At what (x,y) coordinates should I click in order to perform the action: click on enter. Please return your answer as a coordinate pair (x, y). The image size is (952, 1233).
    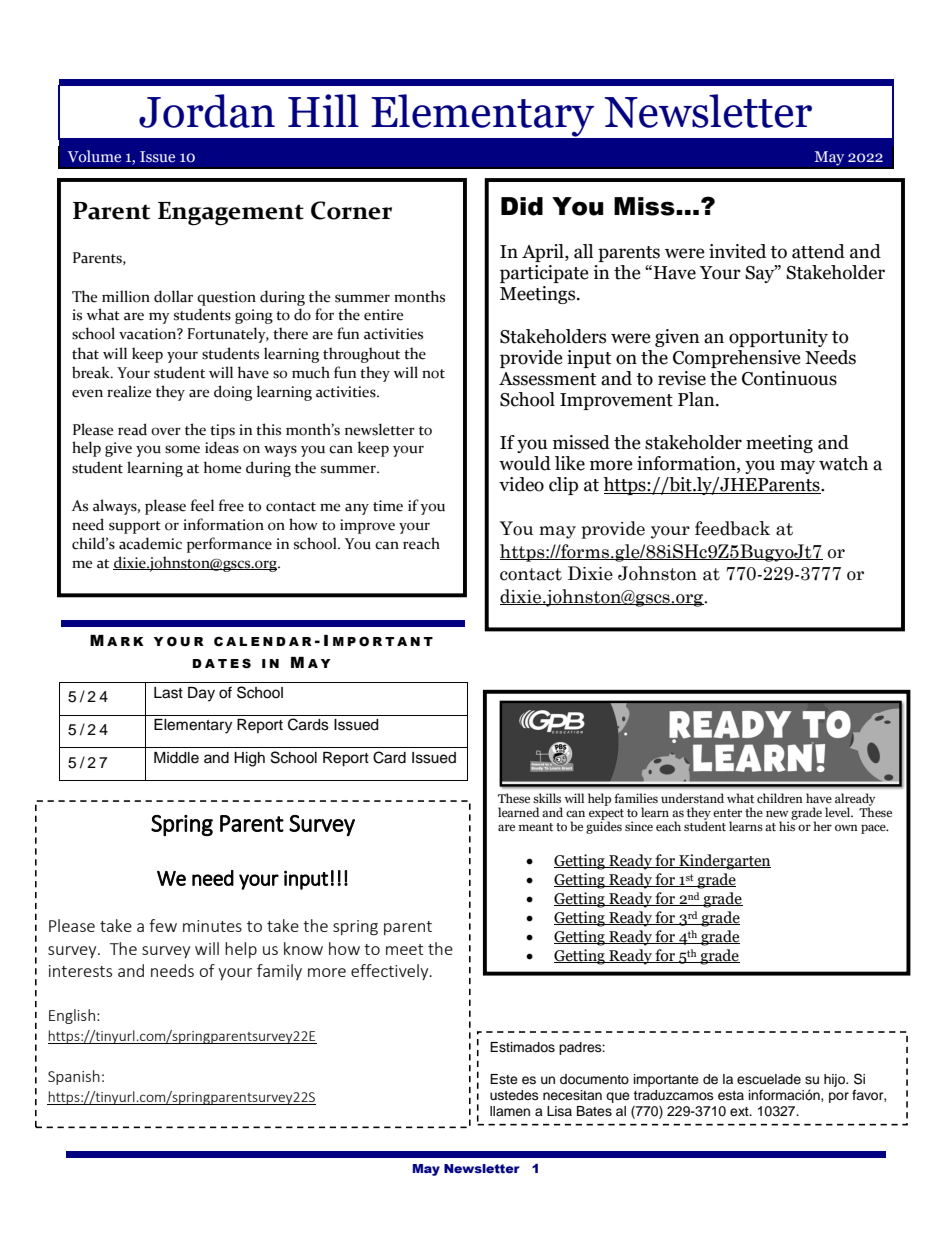
    Looking at the image, I should click on (727, 813).
